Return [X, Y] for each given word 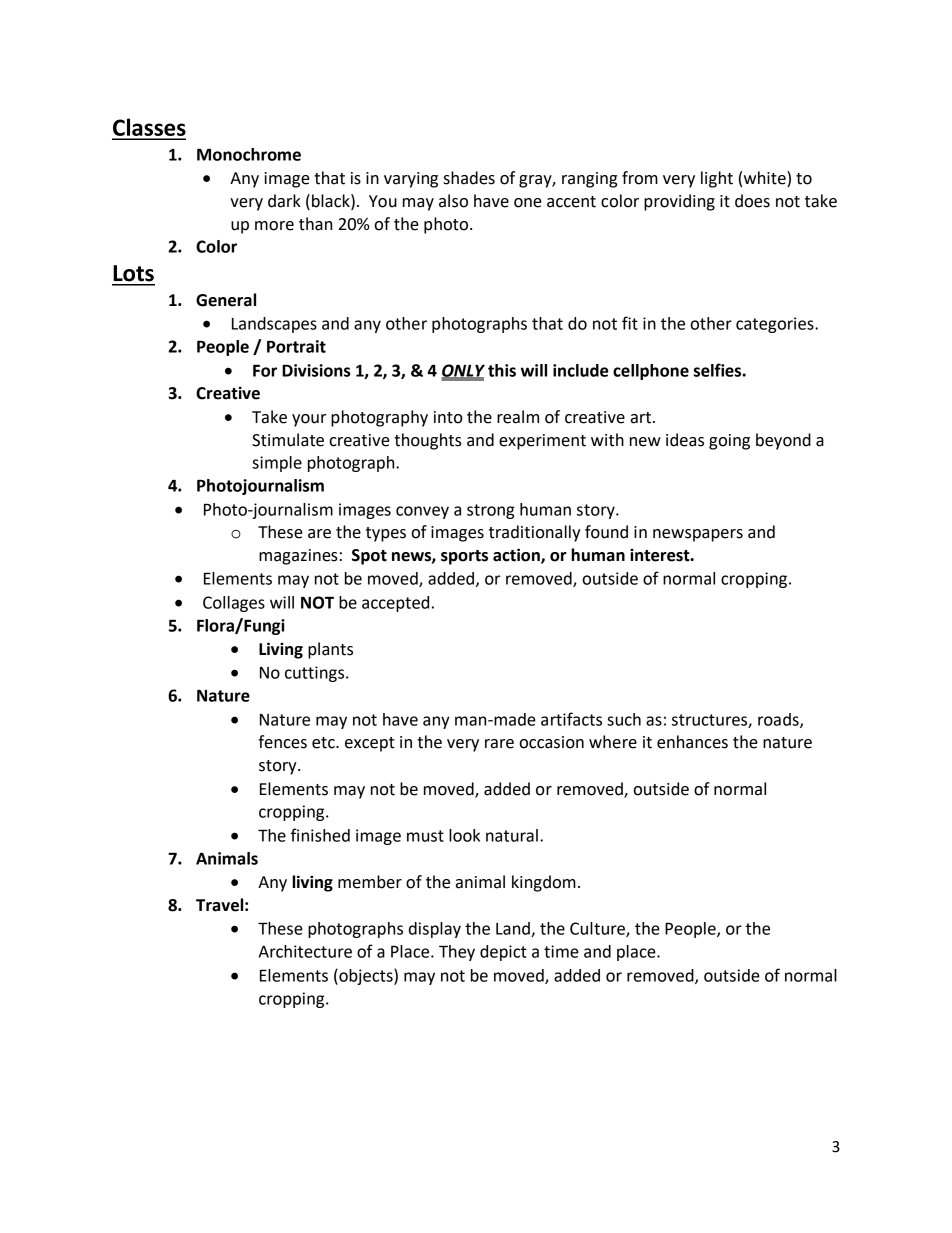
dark [284, 201]
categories [776, 325]
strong [491, 511]
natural [512, 835]
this [502, 370]
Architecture [305, 951]
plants [330, 650]
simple [277, 464]
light [717, 179]
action [517, 556]
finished [320, 835]
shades [469, 178]
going [729, 442]
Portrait [296, 346]
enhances [692, 742]
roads [779, 720]
